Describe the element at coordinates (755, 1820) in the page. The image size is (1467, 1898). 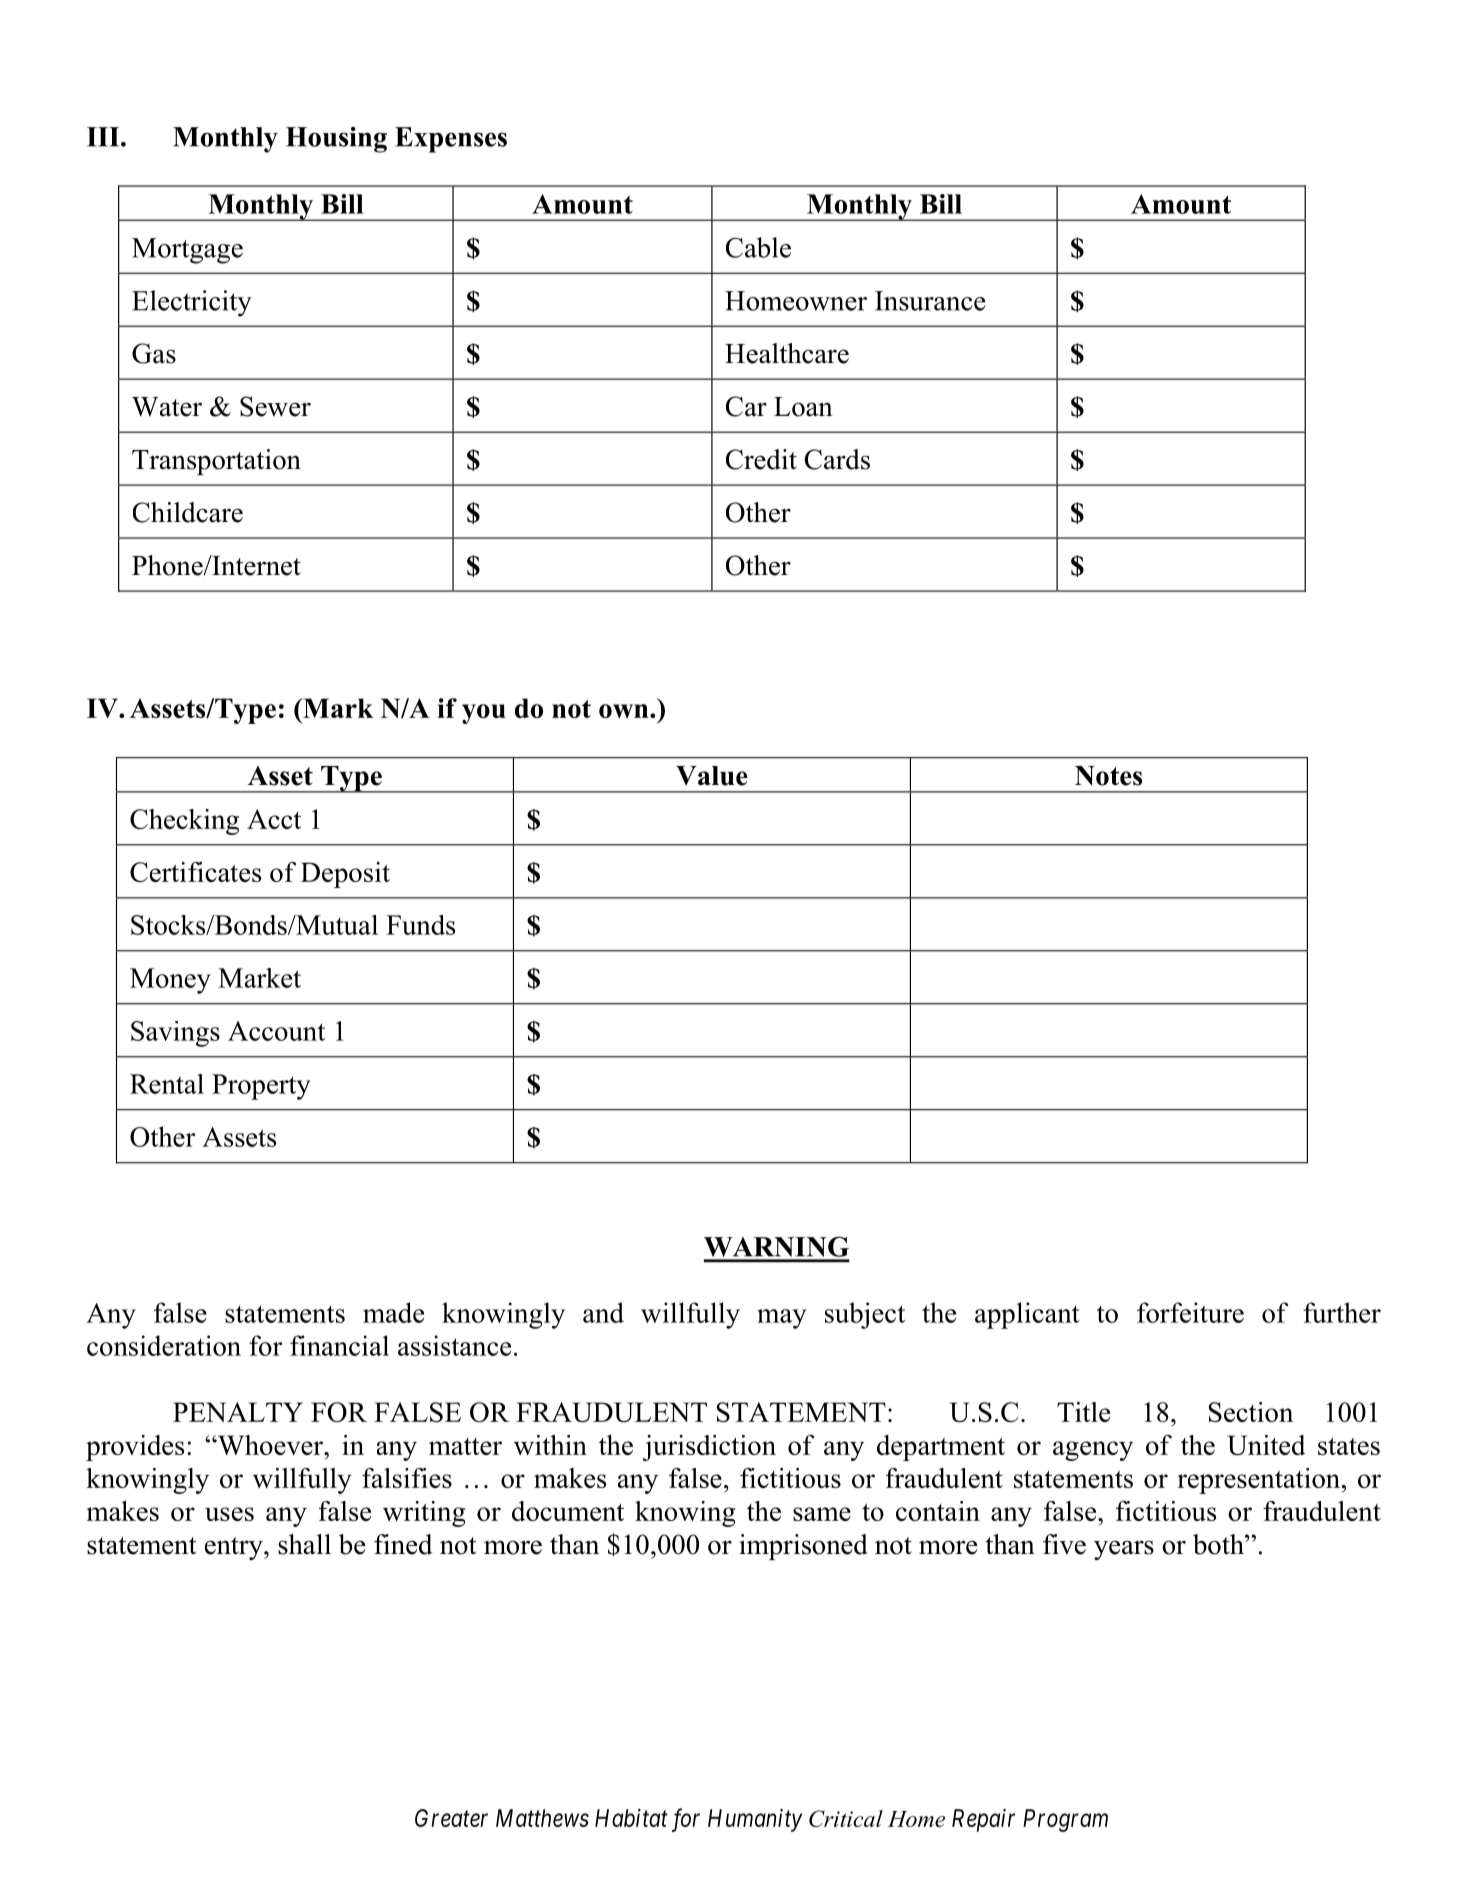
I see `Humanity` at that location.
